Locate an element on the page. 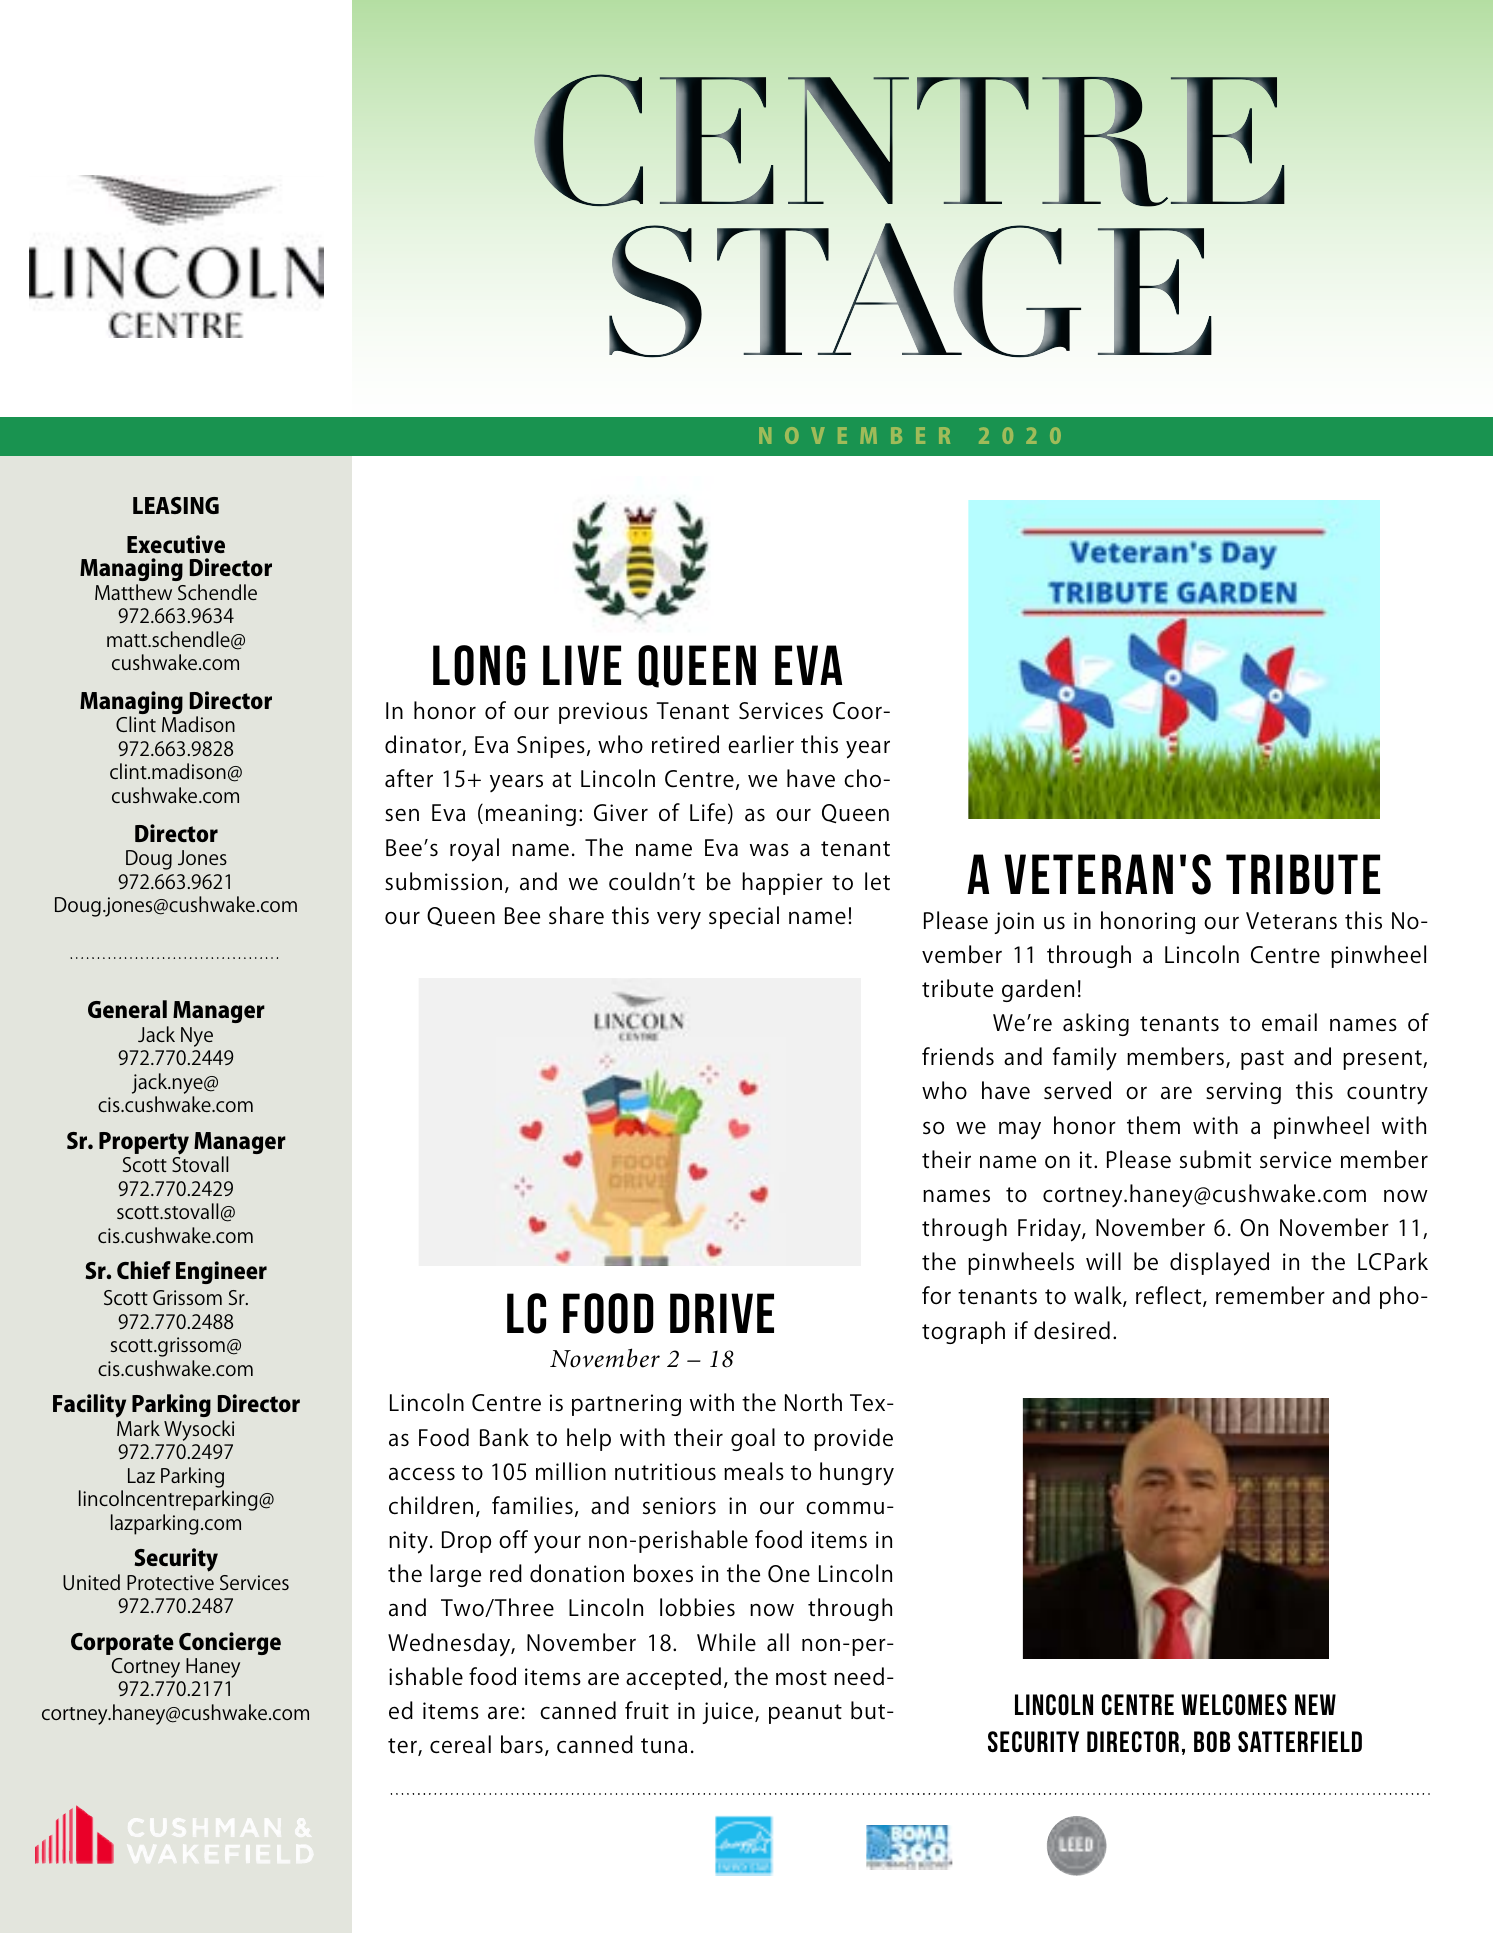 This page has width=1493, height=1933. earlier is located at coordinates (761, 744).
